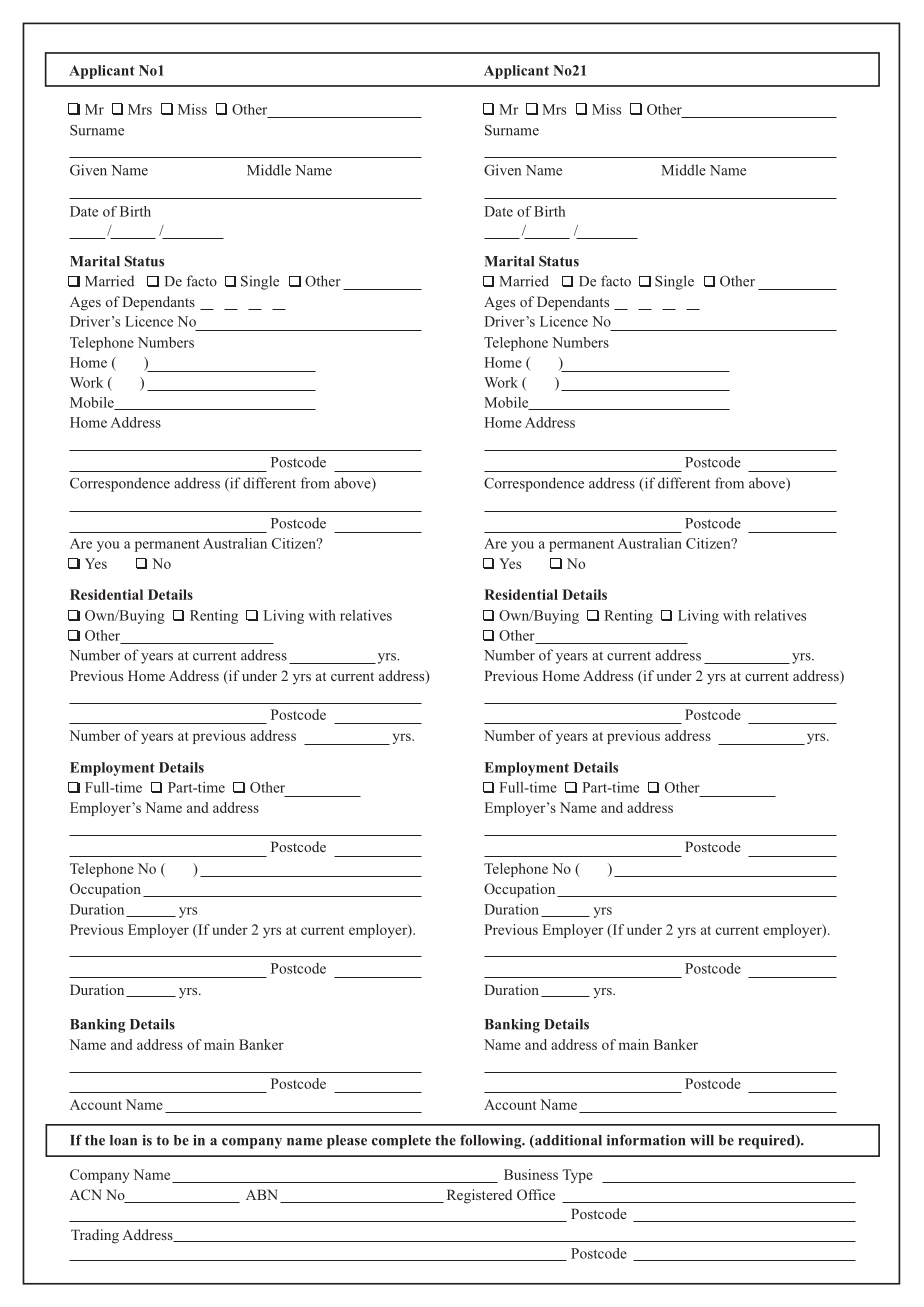 This screenshot has height=1307, width=924. I want to click on Type, so click(577, 1176).
